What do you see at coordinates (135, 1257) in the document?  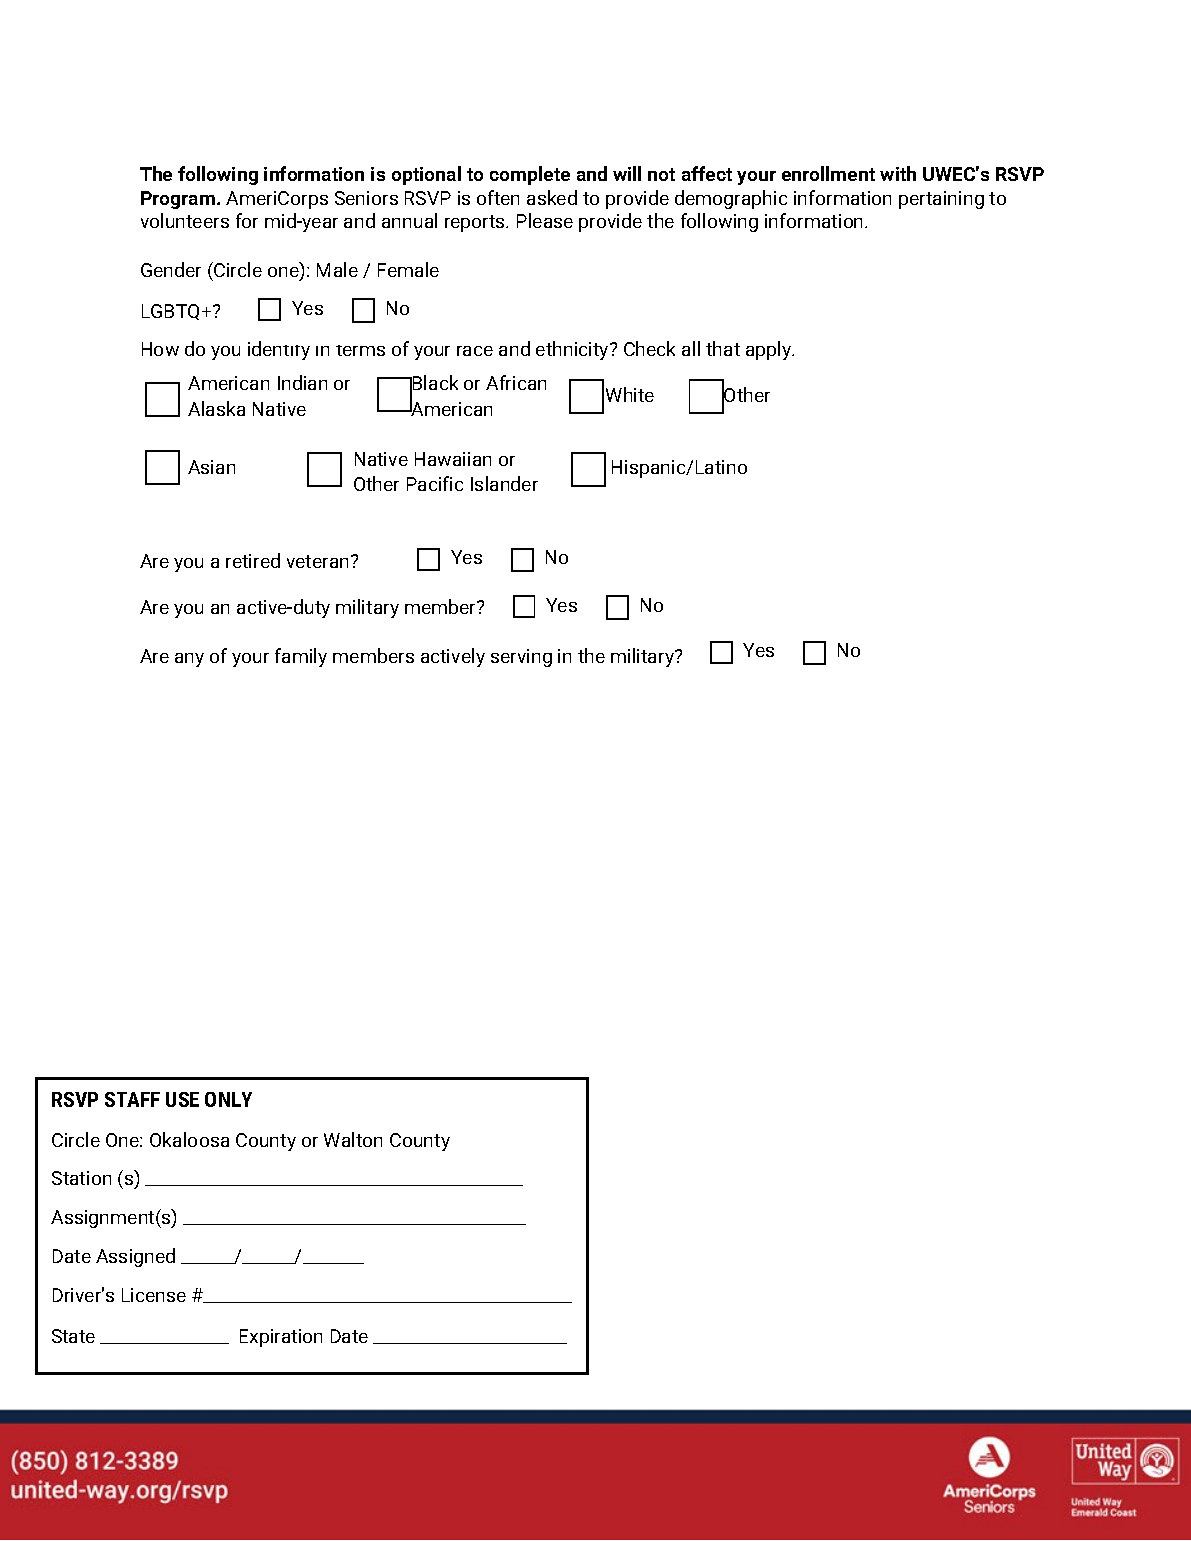 I see `Assigned` at bounding box center [135, 1257].
